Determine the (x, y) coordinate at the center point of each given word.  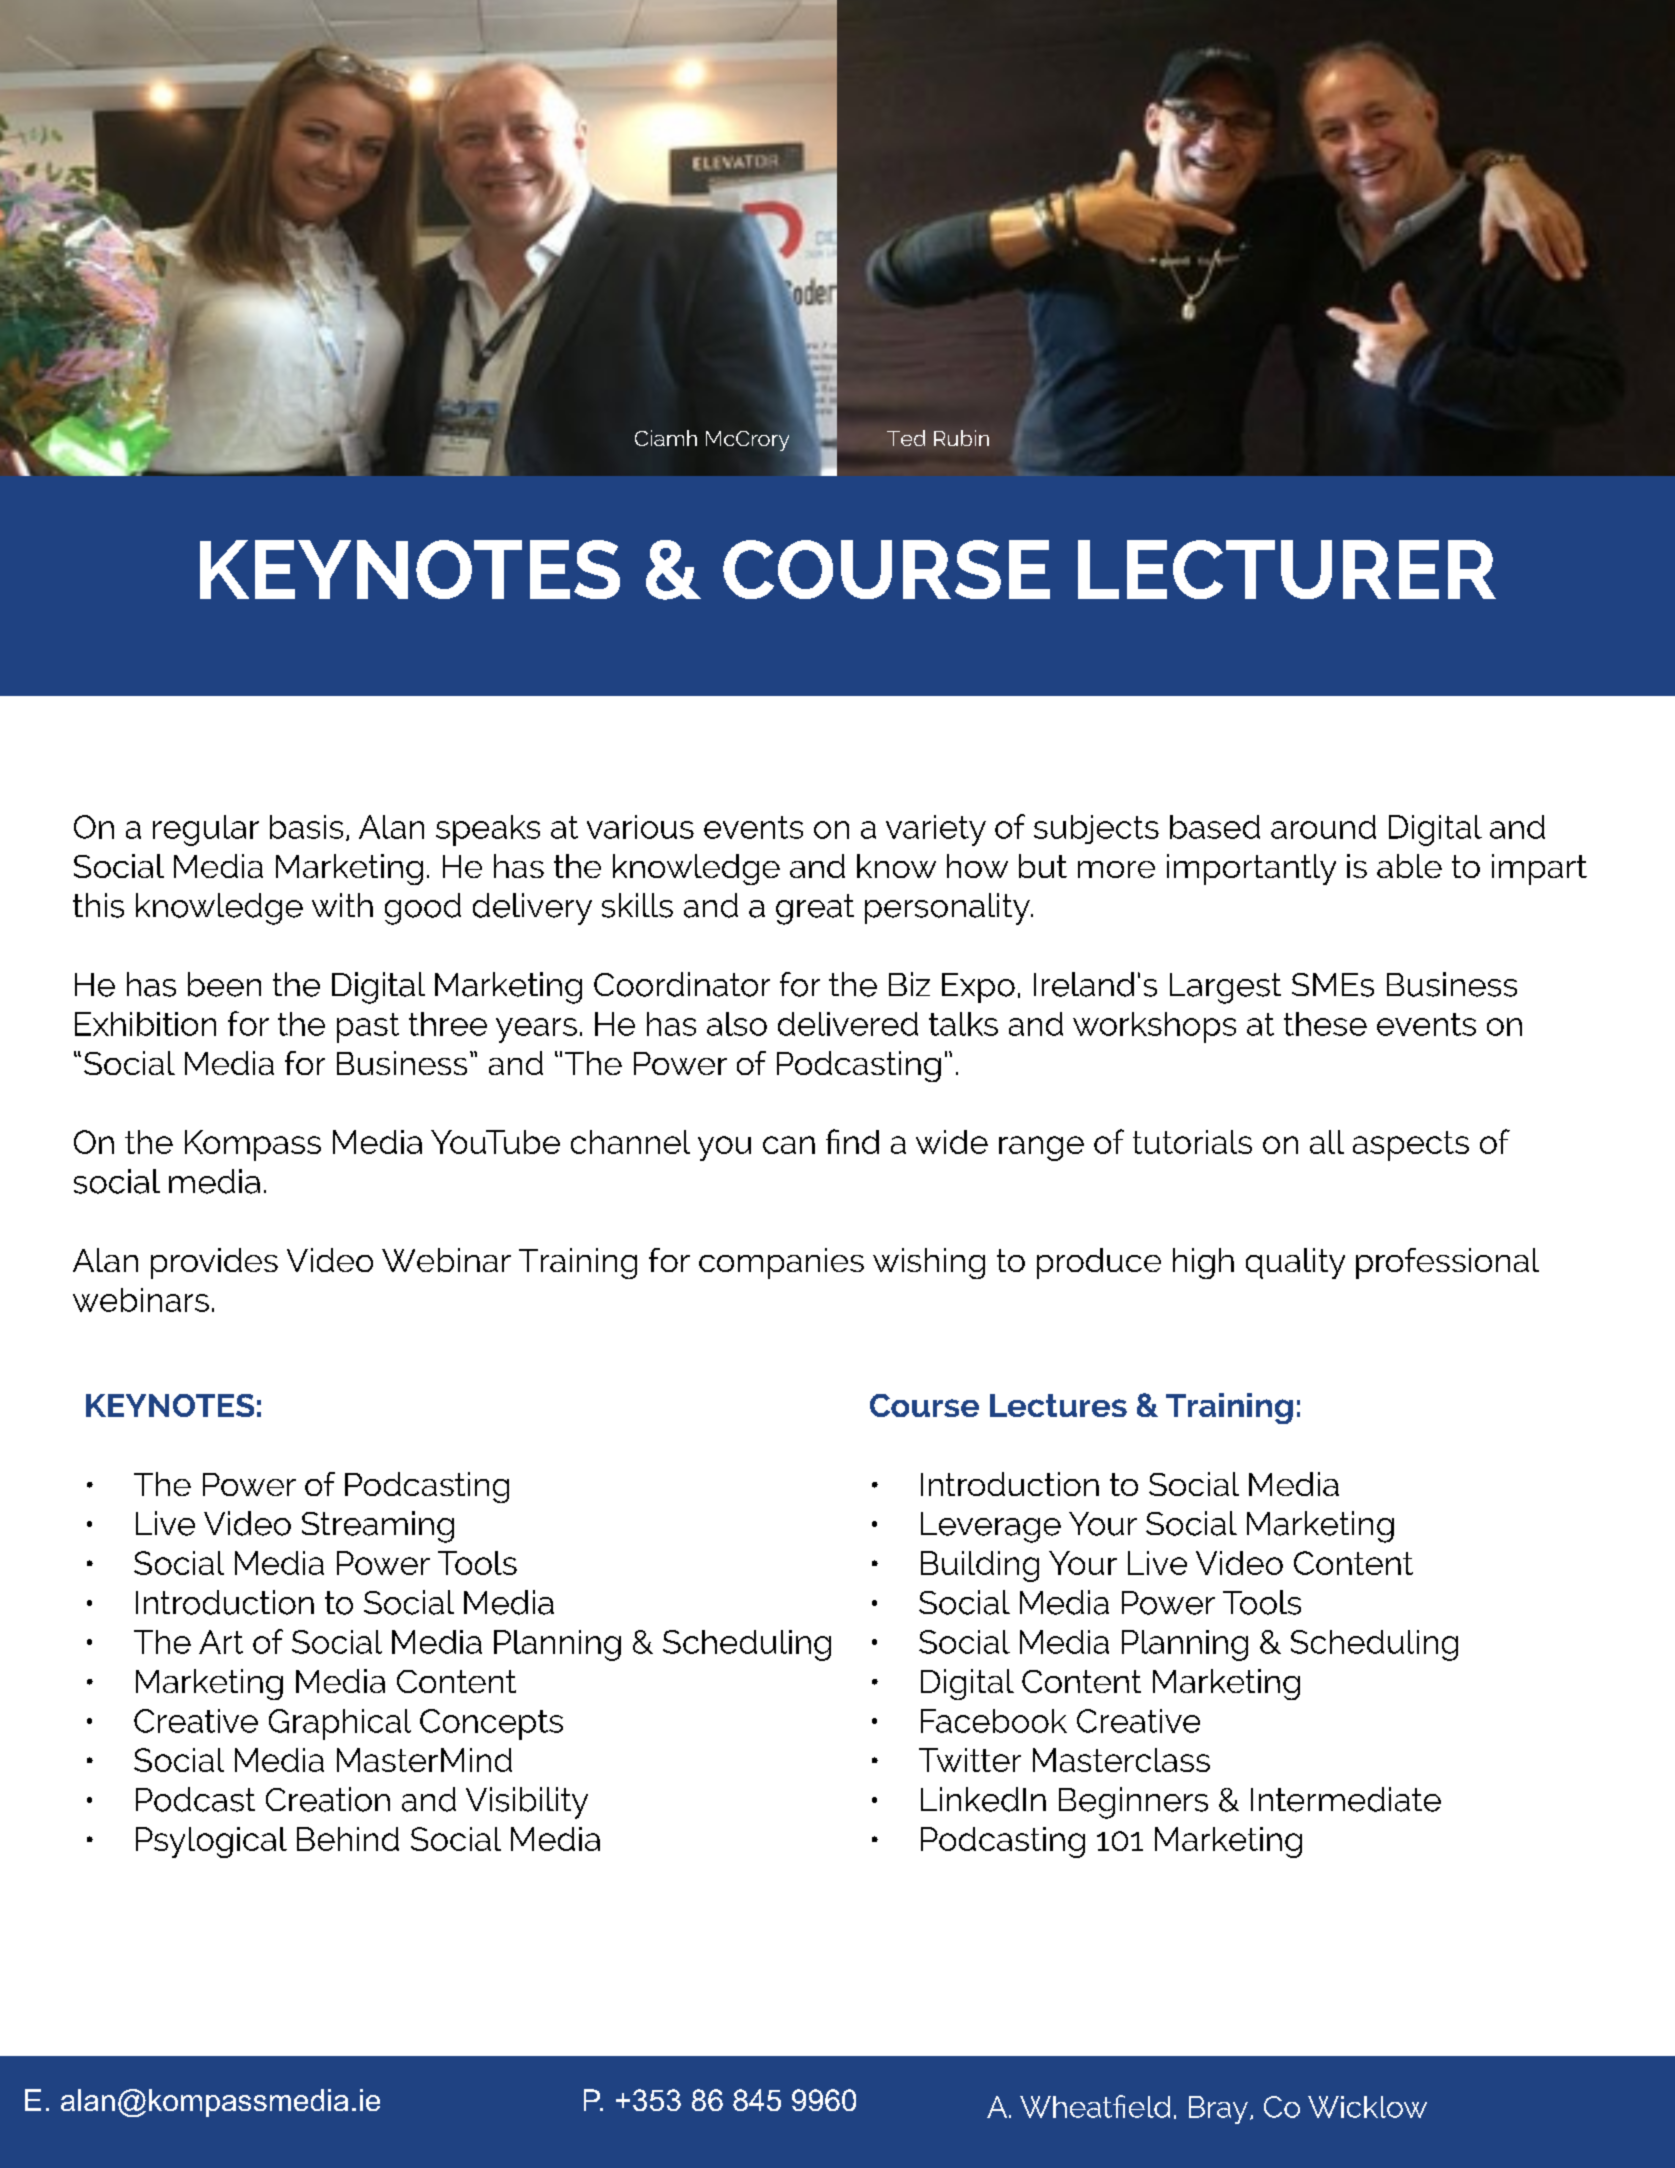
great (815, 909)
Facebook (994, 1721)
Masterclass (1121, 1760)
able (1409, 866)
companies (781, 1263)
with (342, 905)
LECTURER (1287, 569)
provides (214, 1263)
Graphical (340, 1724)
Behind (348, 1839)
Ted (906, 438)
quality (1295, 1263)
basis (306, 827)
